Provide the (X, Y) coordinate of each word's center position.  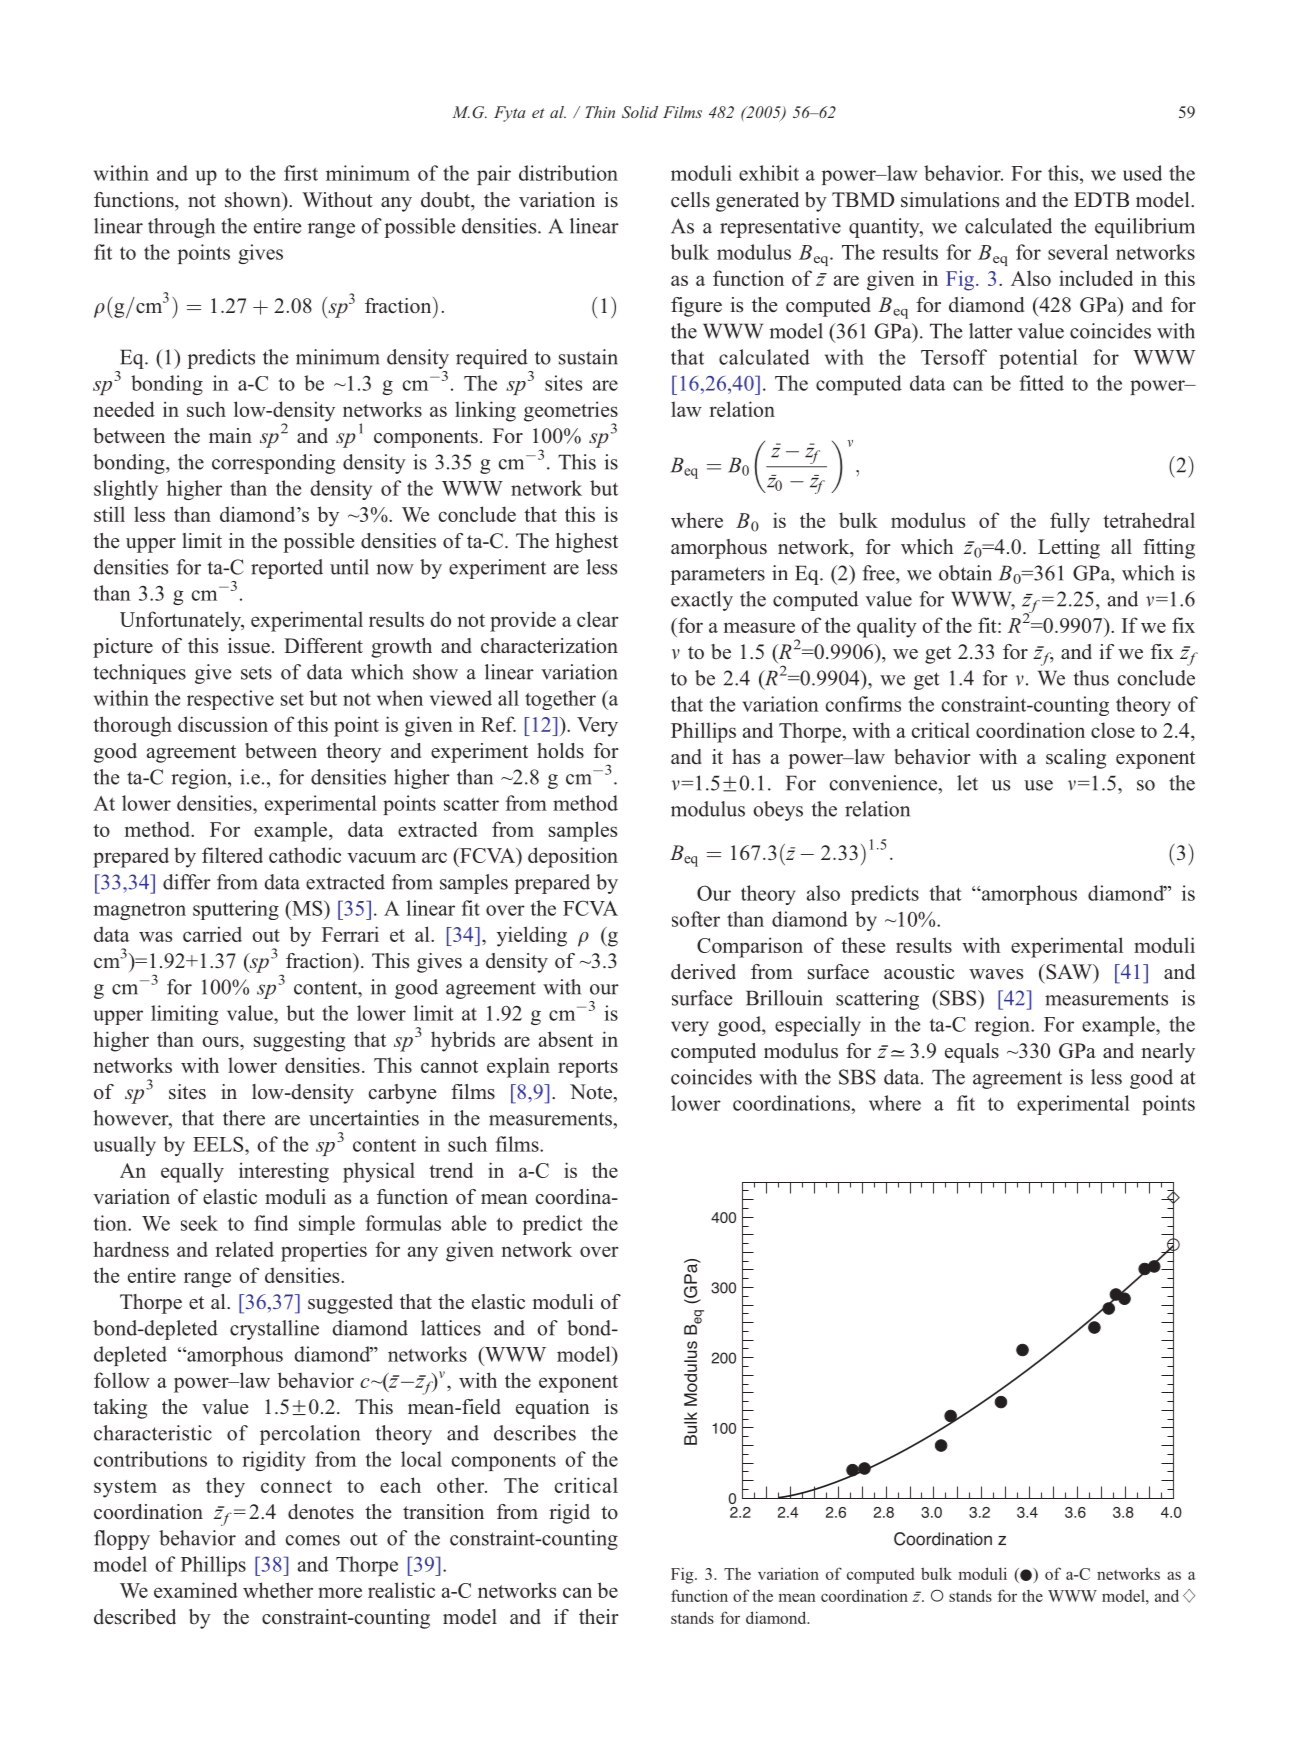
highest (587, 543)
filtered (232, 855)
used (1142, 173)
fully (1070, 522)
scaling (1076, 759)
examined (196, 1590)
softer (696, 919)
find (271, 1223)
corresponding (273, 464)
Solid (640, 112)
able (469, 1223)
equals (972, 1053)
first (301, 173)
